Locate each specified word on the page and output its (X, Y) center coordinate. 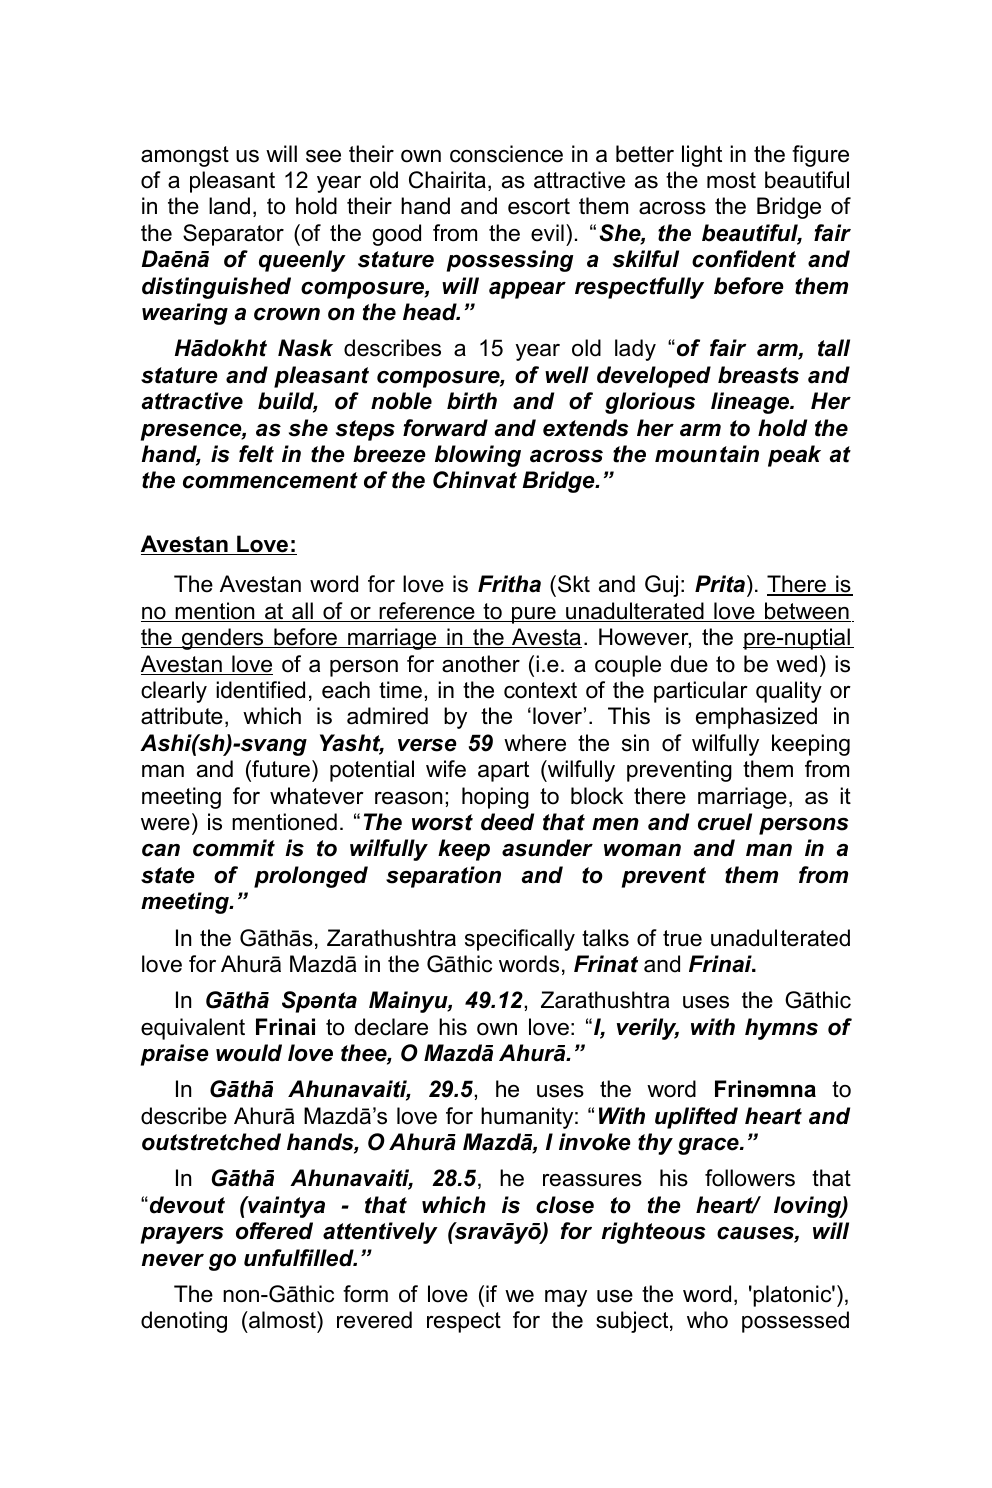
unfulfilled (300, 1258)
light (702, 156)
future (280, 769)
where (535, 743)
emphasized (756, 718)
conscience (506, 154)
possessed (795, 1322)
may (566, 1298)
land (229, 206)
